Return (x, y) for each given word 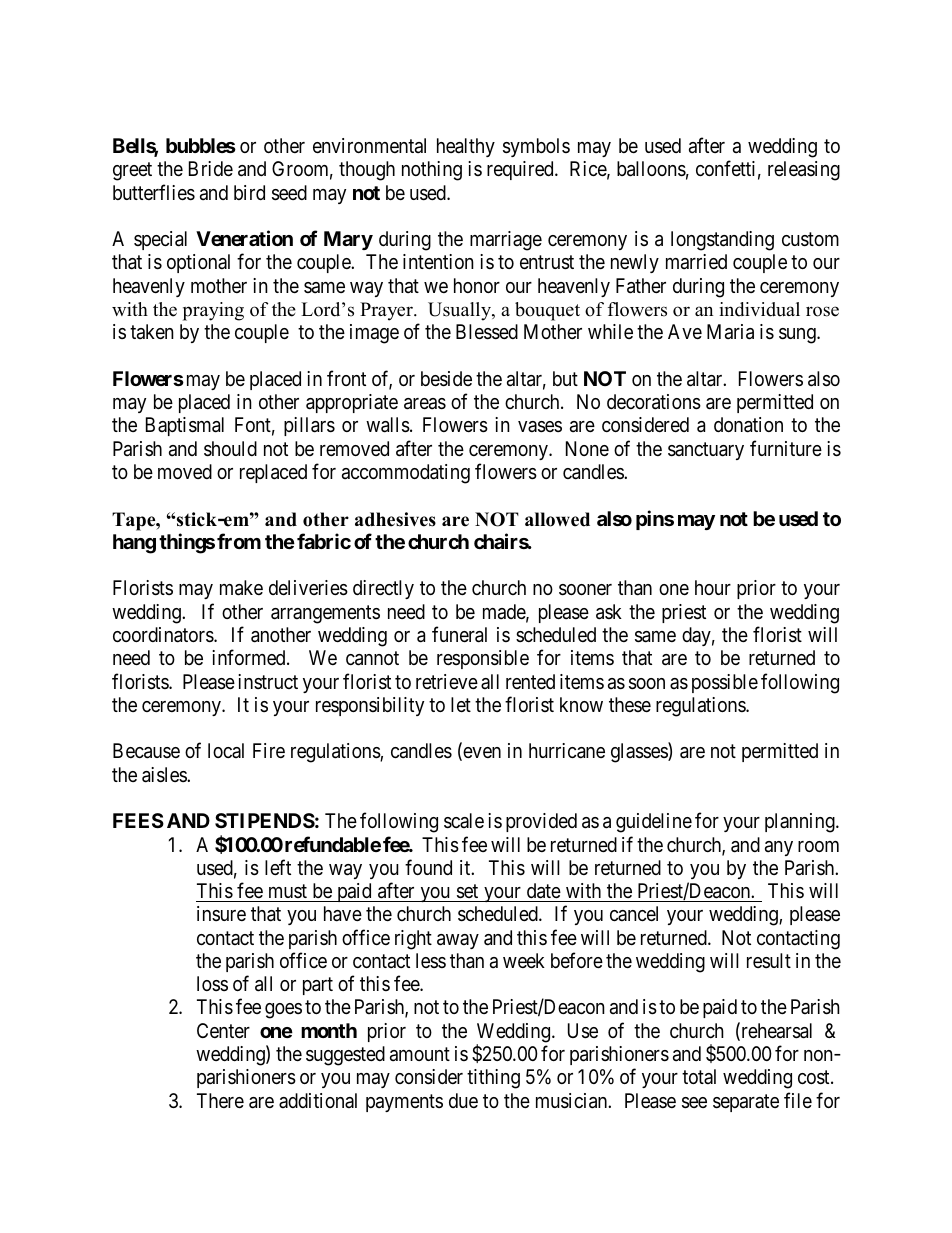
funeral (459, 634)
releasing (804, 171)
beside (446, 379)
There (220, 1100)
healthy (466, 147)
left (278, 867)
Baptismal (185, 426)
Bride (211, 168)
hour (713, 587)
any (779, 848)
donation (748, 425)
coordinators (164, 635)
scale (464, 821)
